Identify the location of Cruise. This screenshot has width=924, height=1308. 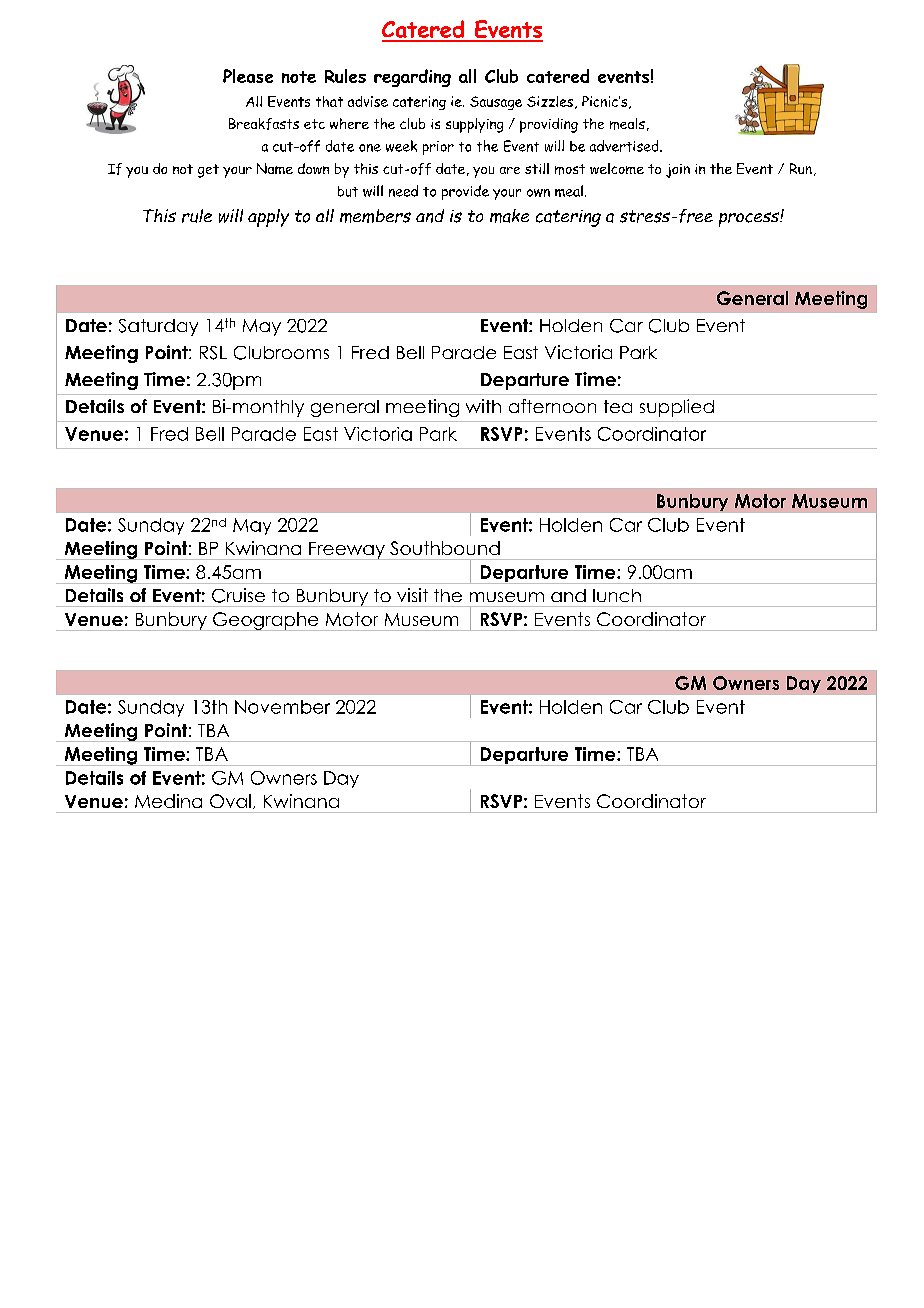
(238, 595).
